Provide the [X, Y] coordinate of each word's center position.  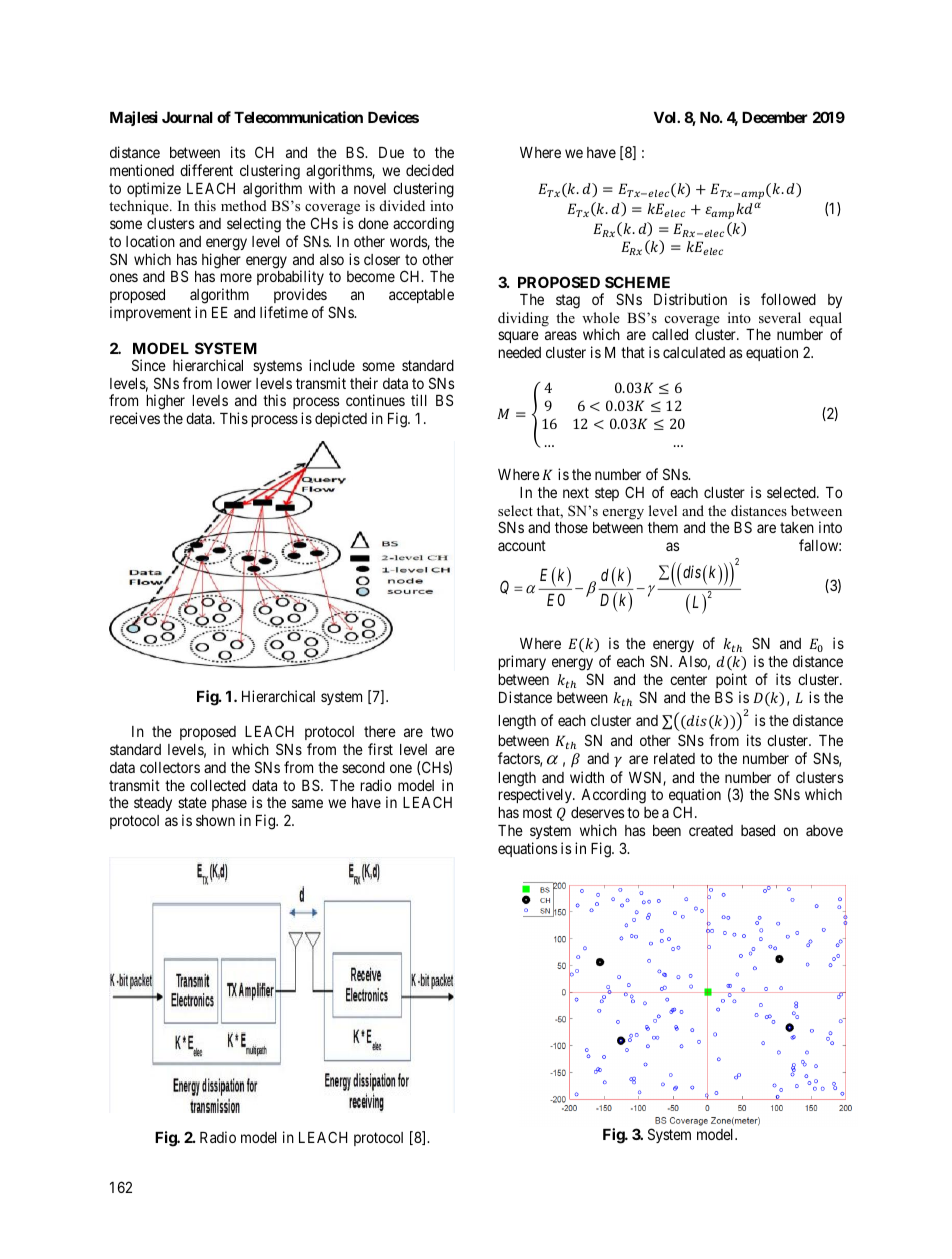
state [192, 803]
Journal [187, 117]
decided [430, 170]
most [537, 813]
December [775, 117]
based [758, 830]
